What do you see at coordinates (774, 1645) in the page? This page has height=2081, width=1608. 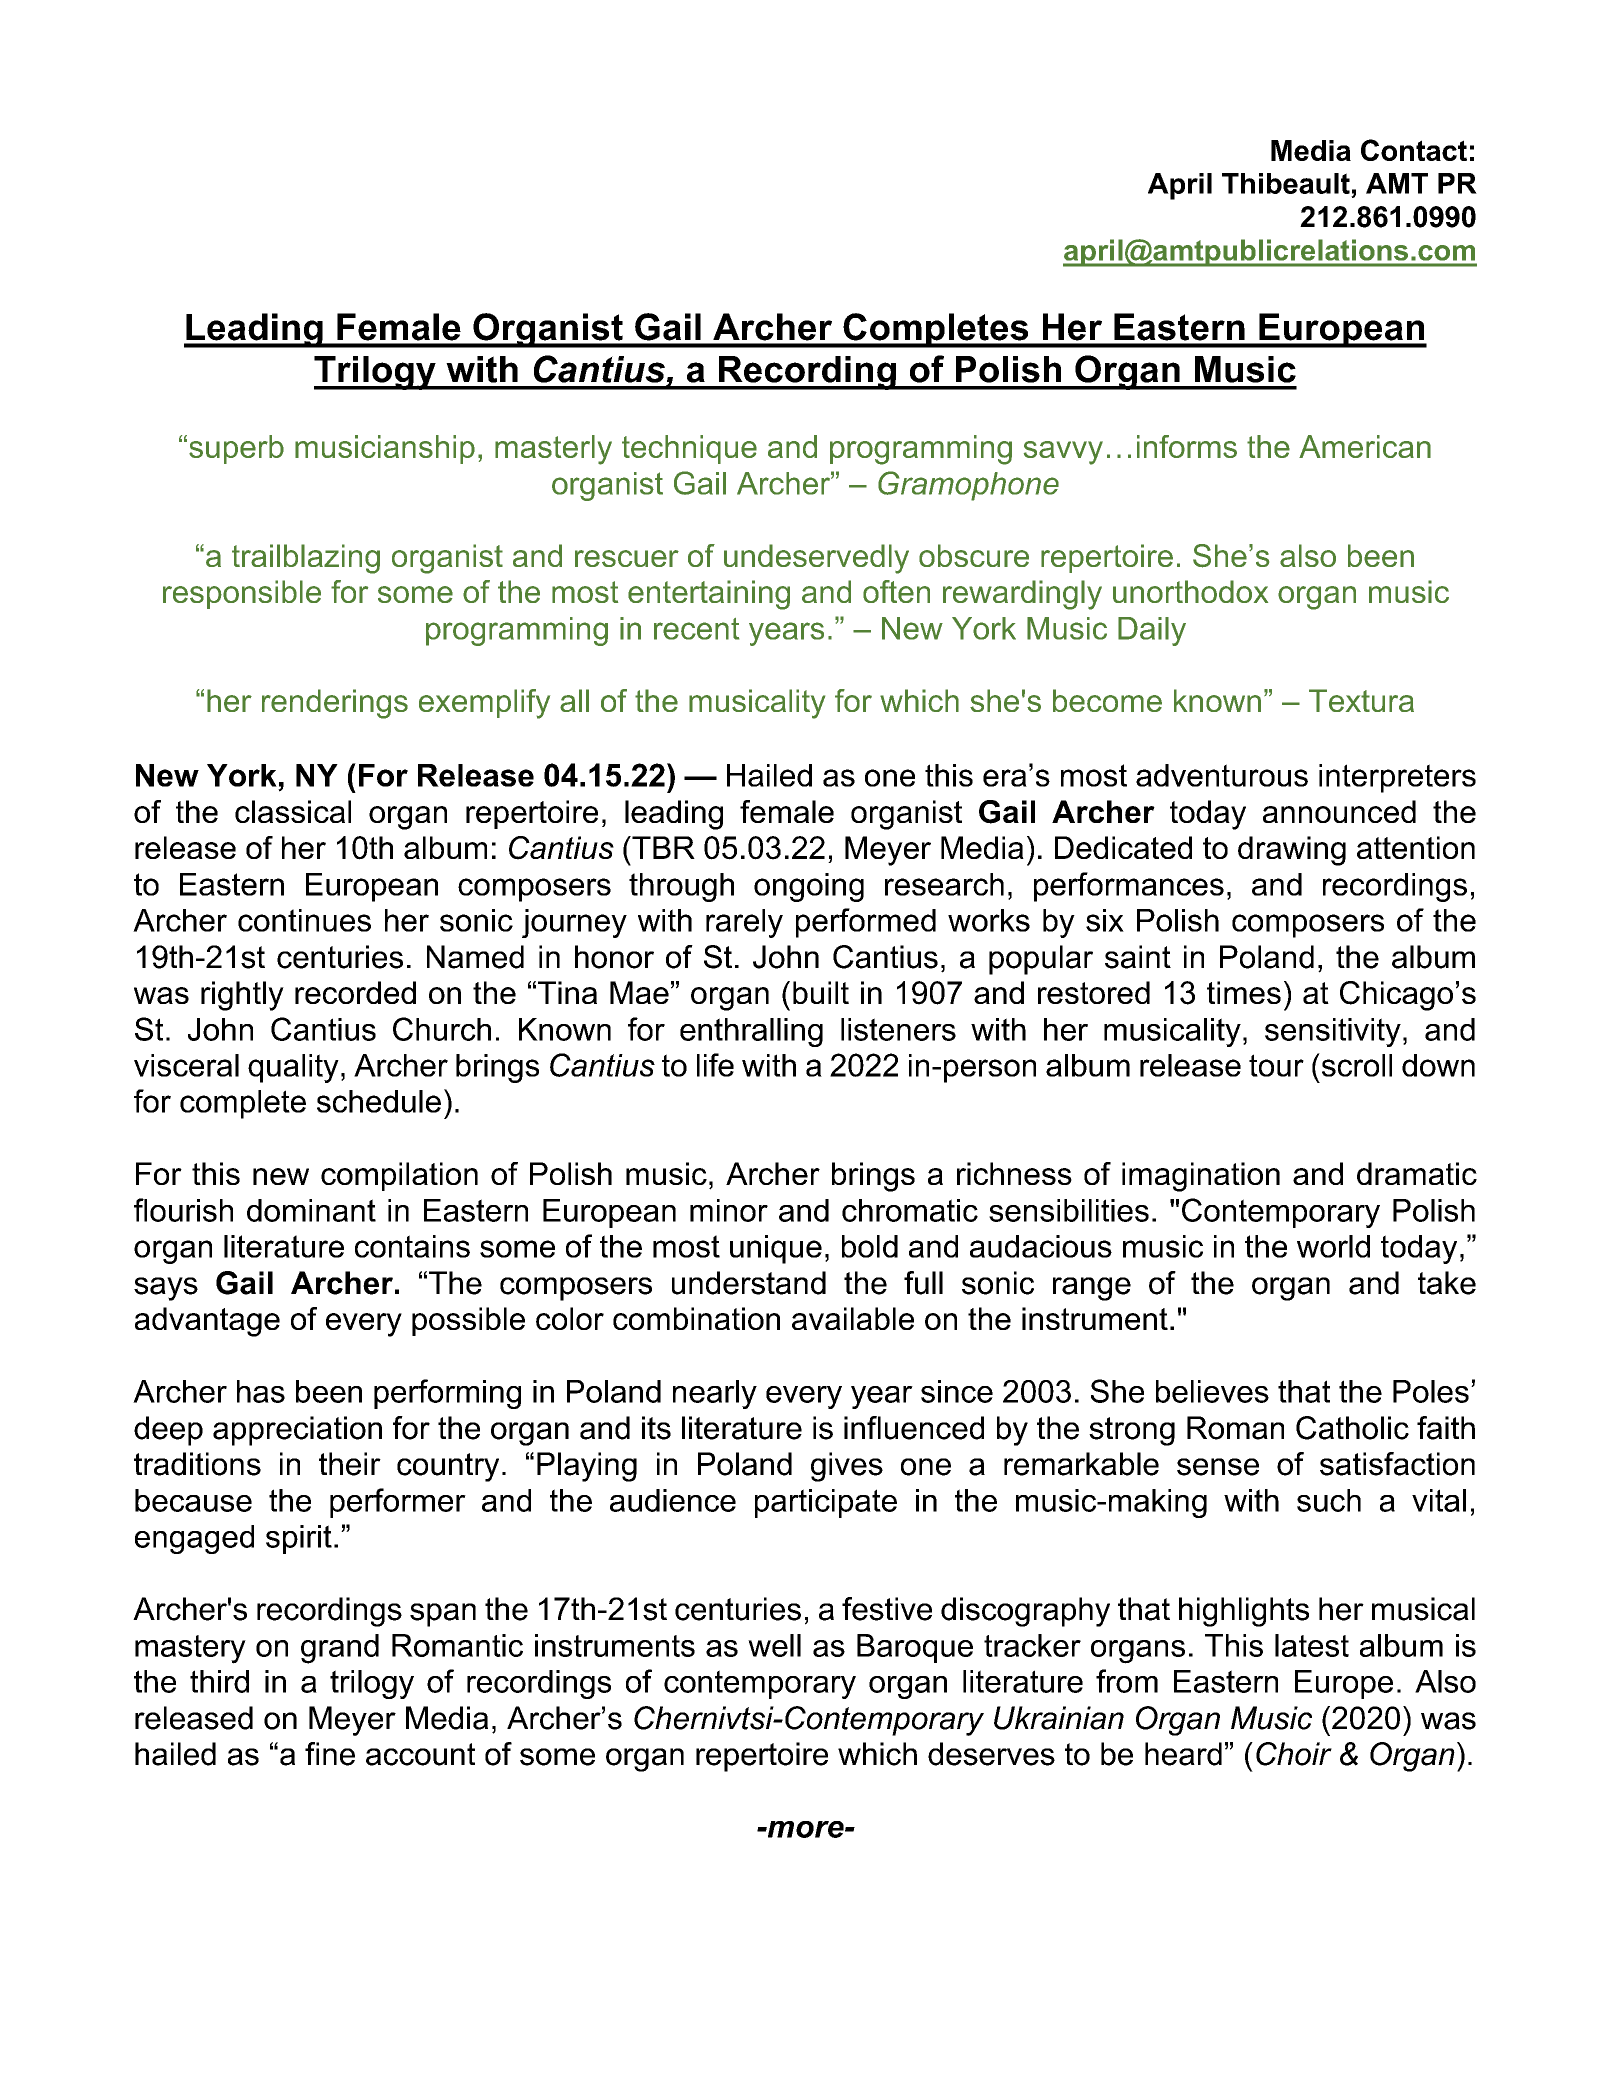 I see `well` at bounding box center [774, 1645].
